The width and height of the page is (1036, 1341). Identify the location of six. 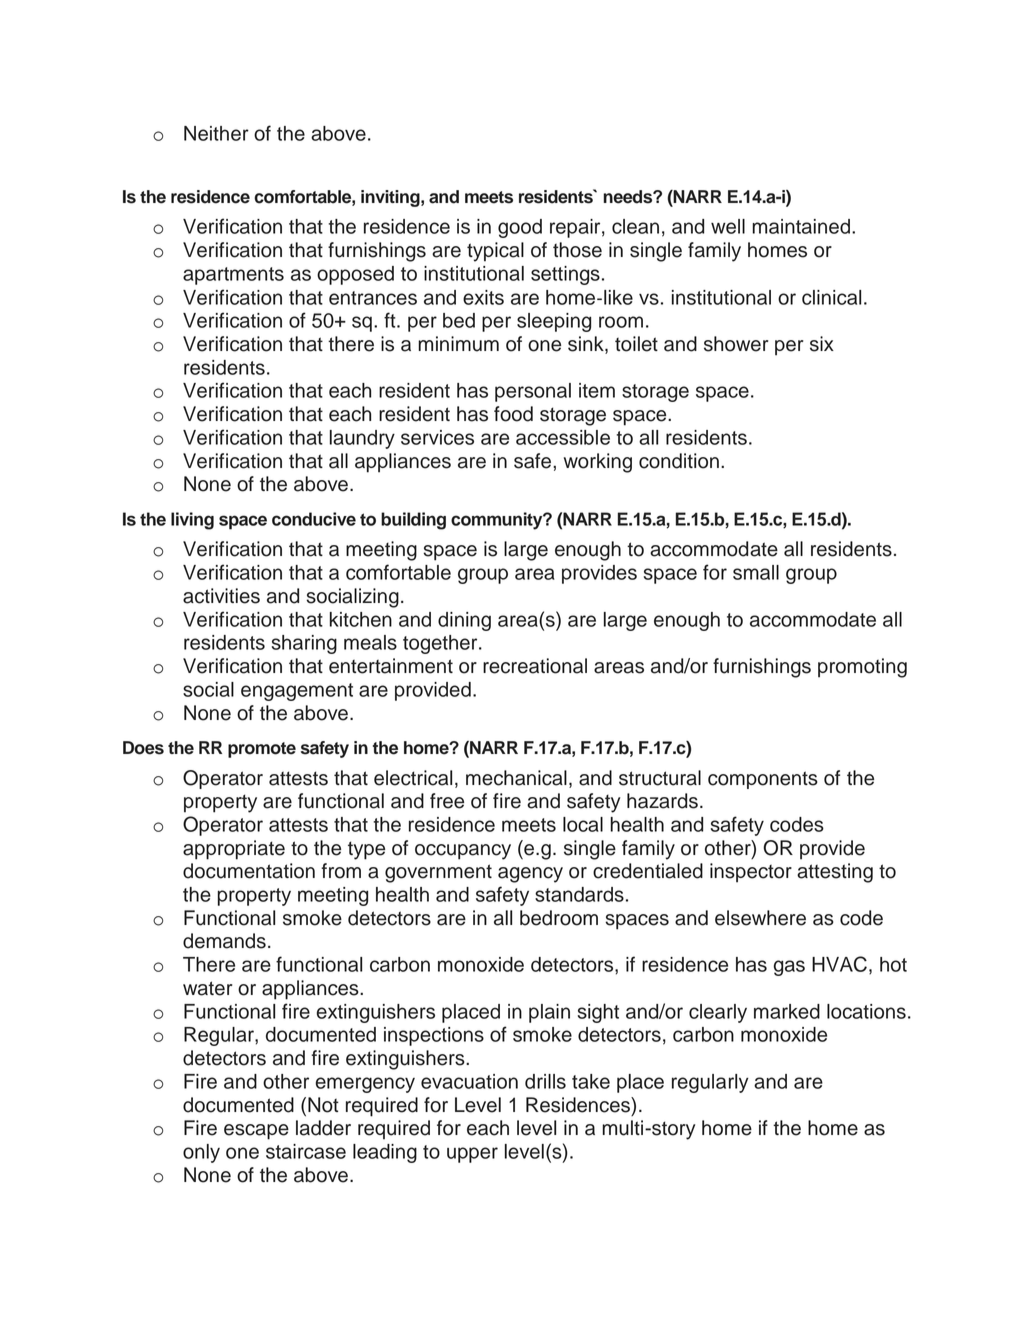
(822, 344).
